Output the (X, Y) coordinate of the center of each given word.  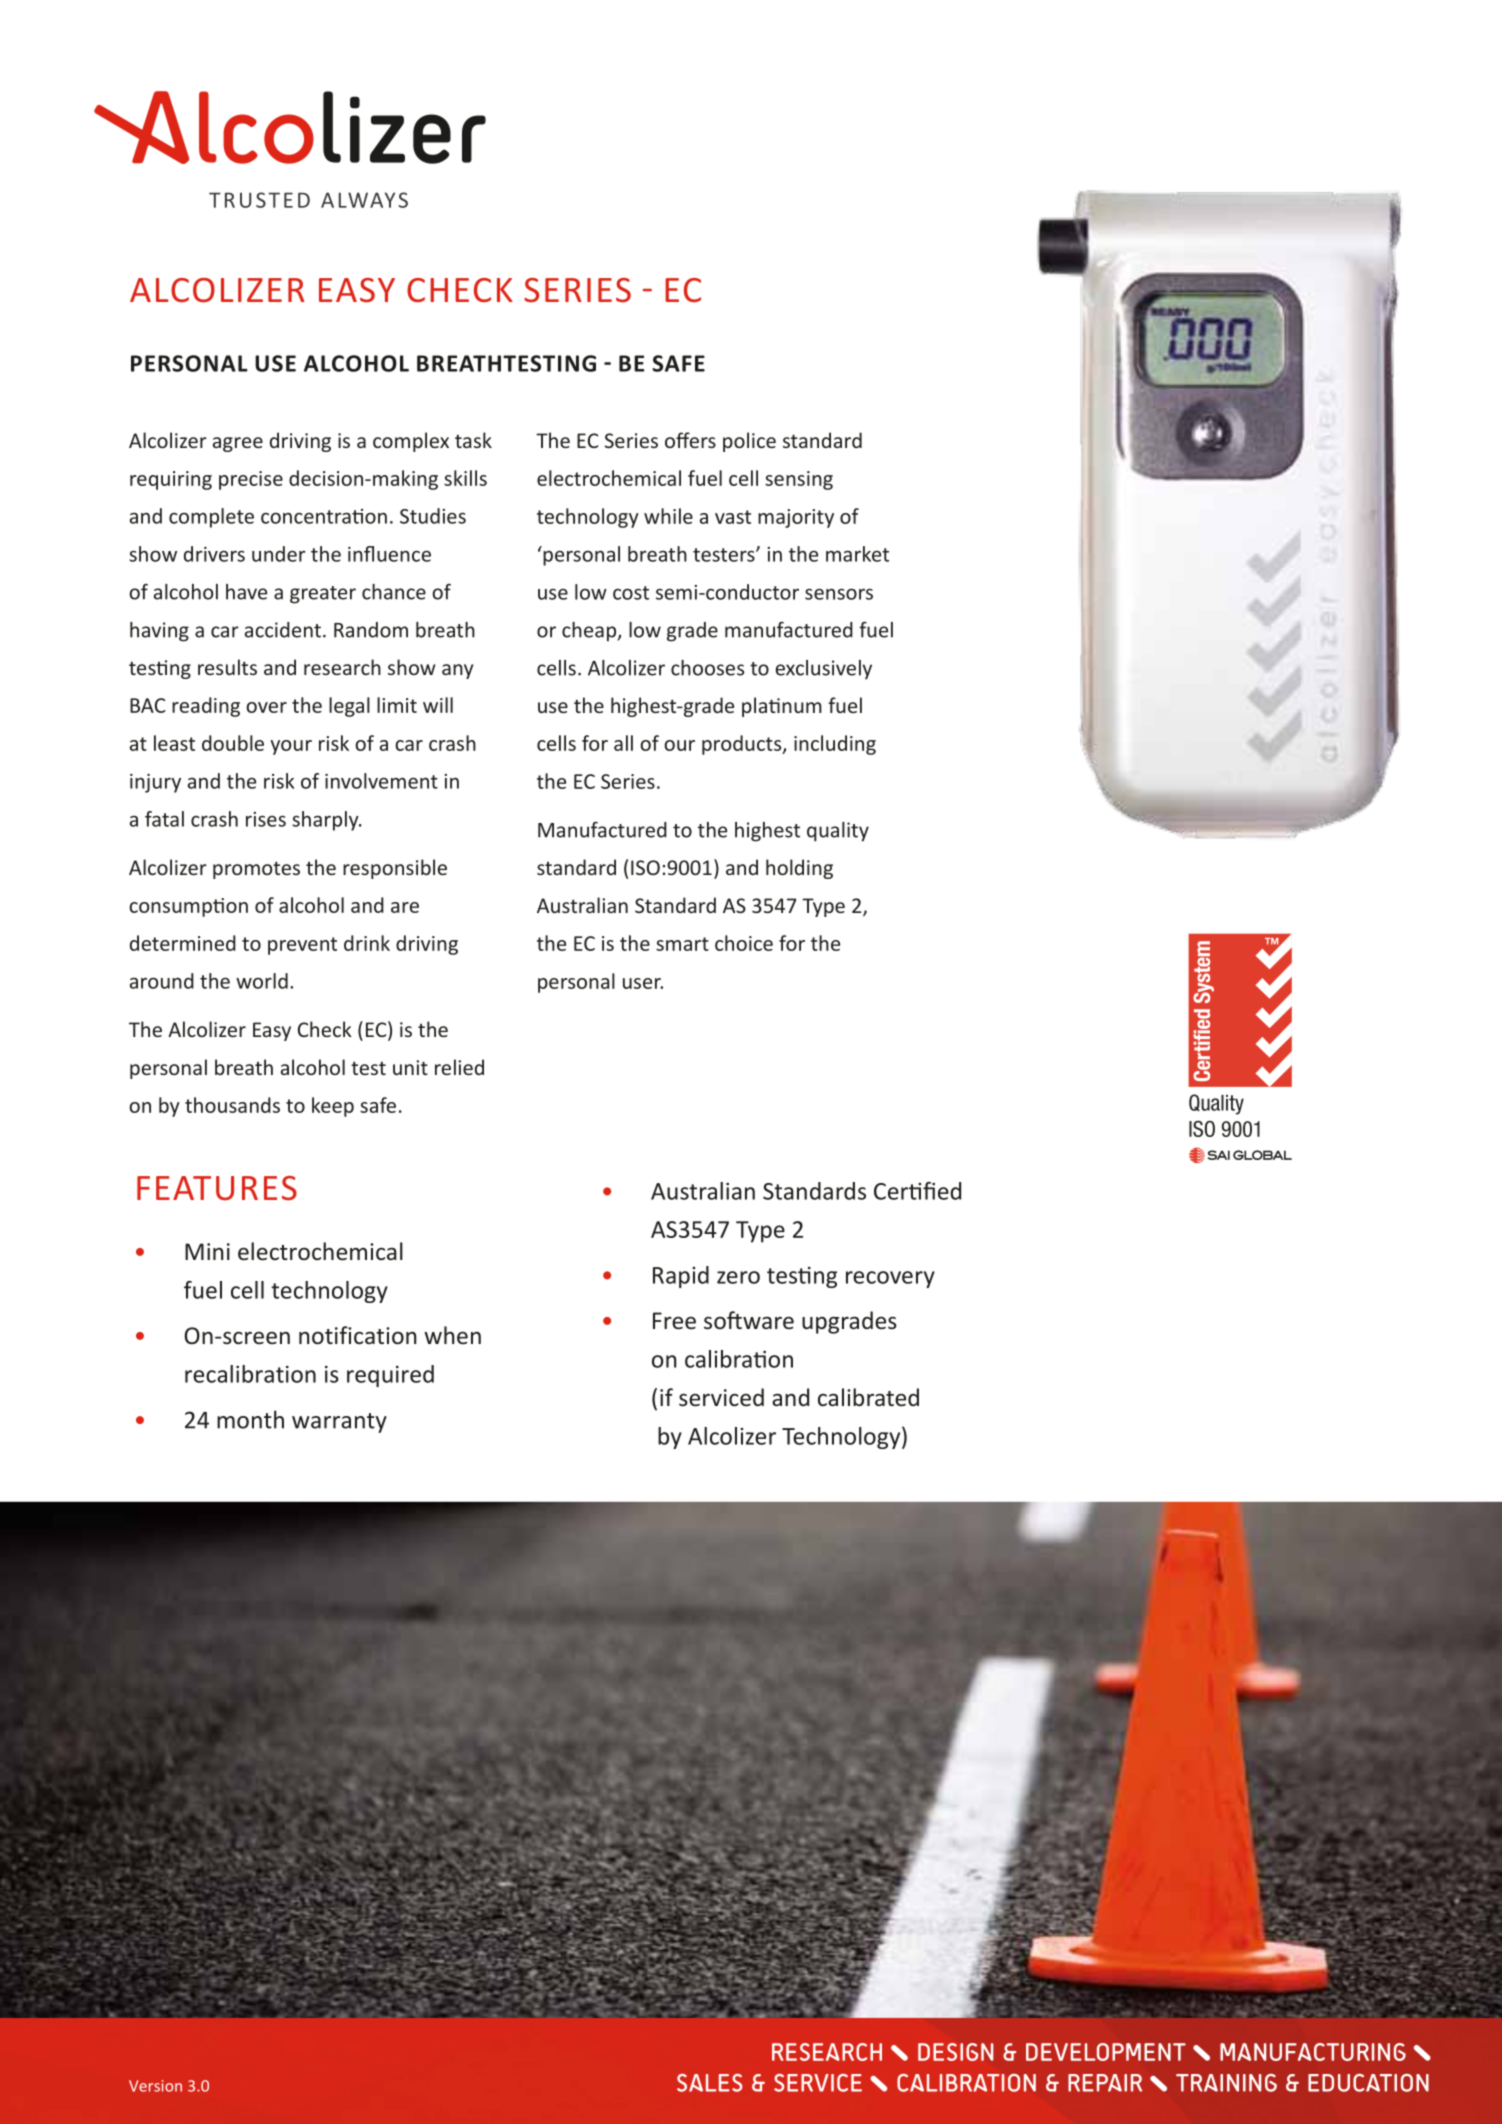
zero (738, 1277)
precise (251, 480)
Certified (917, 1191)
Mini (207, 1251)
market (857, 554)
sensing (799, 480)
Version (155, 2086)
